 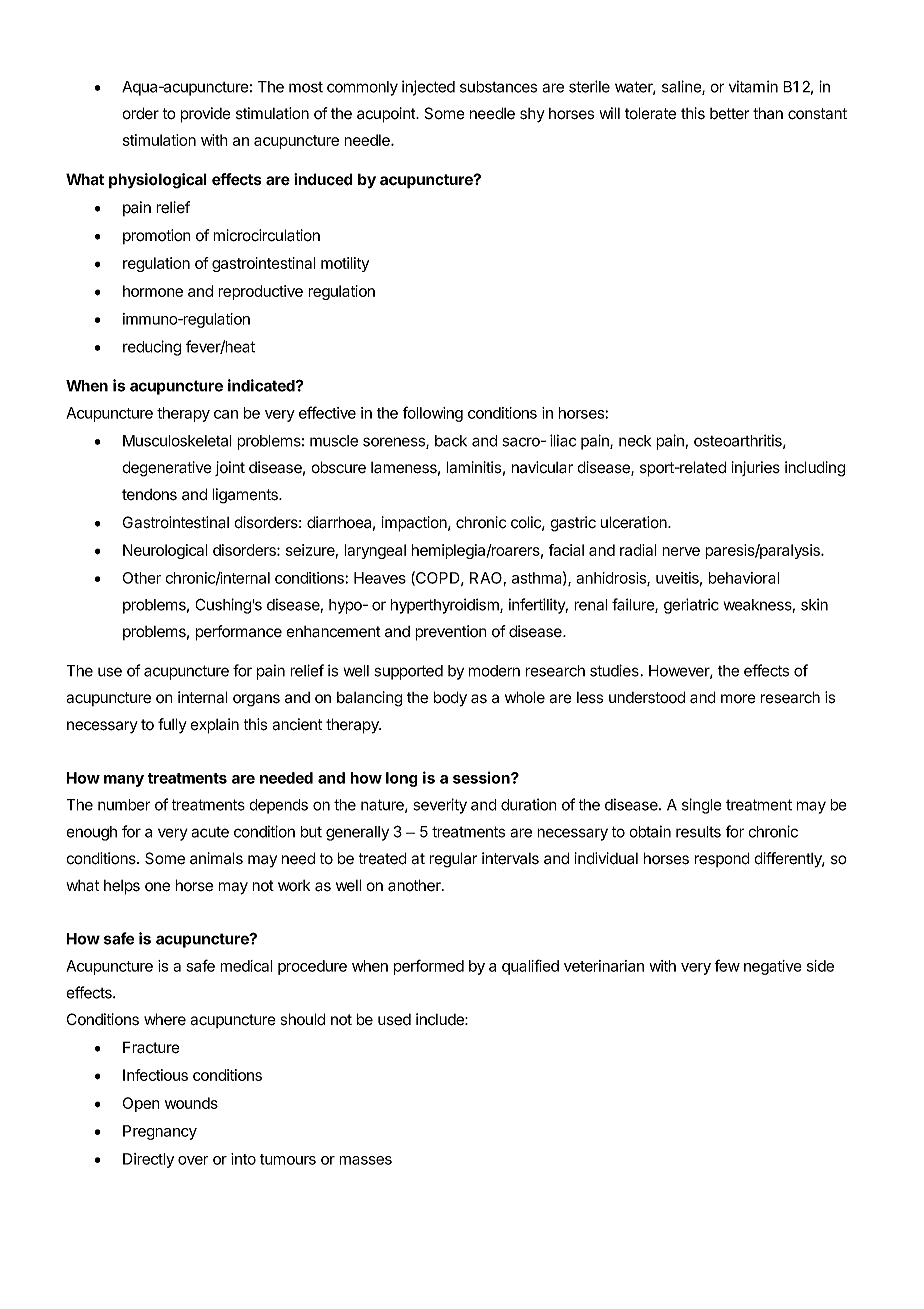 What do you see at coordinates (428, 88) in the screenshot?
I see `injected` at bounding box center [428, 88].
